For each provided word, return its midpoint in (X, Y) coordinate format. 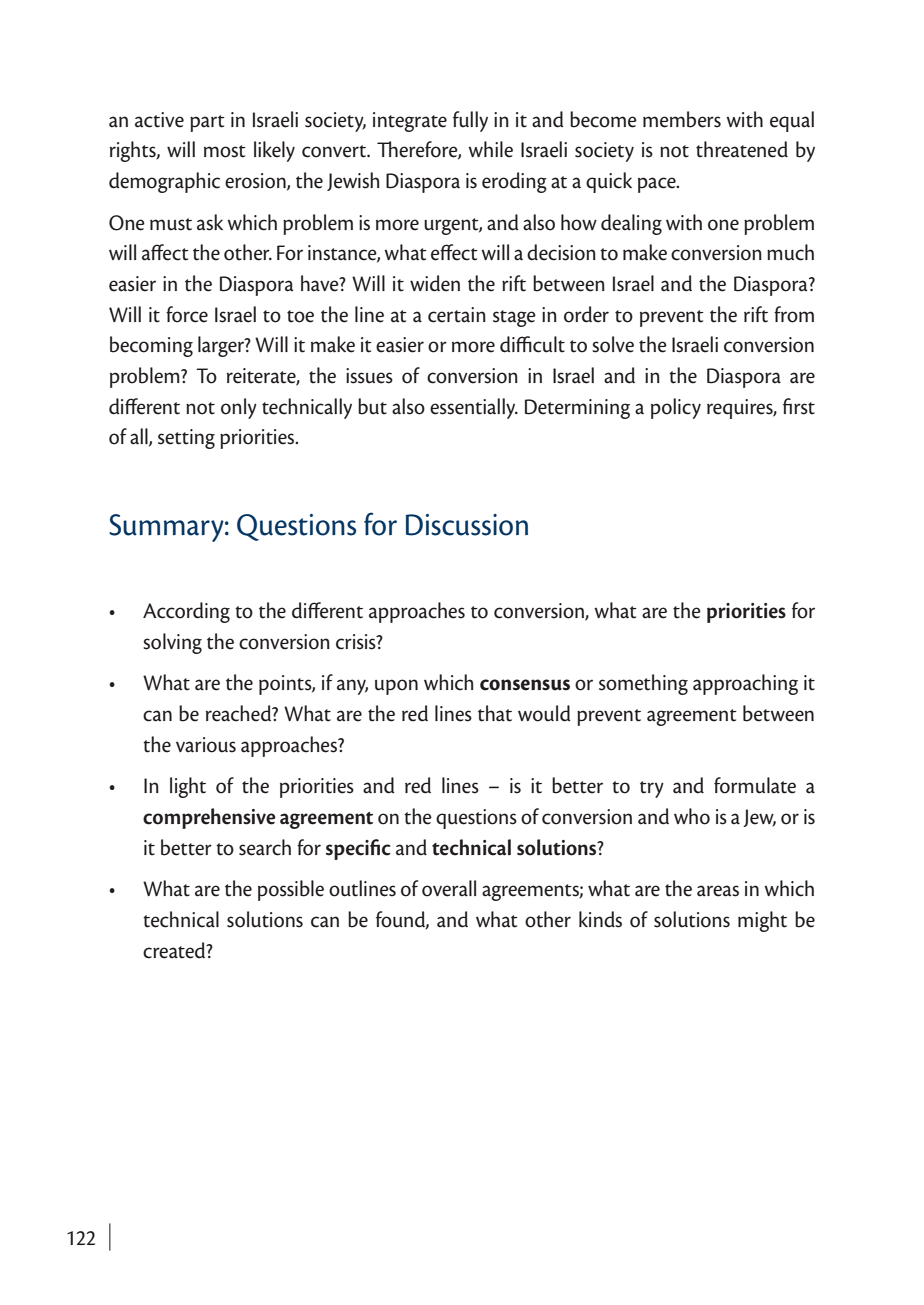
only (239, 408)
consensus (525, 685)
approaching (745, 684)
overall (449, 888)
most (225, 151)
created (175, 950)
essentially (474, 408)
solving (172, 643)
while (490, 149)
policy (676, 408)
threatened (742, 149)
